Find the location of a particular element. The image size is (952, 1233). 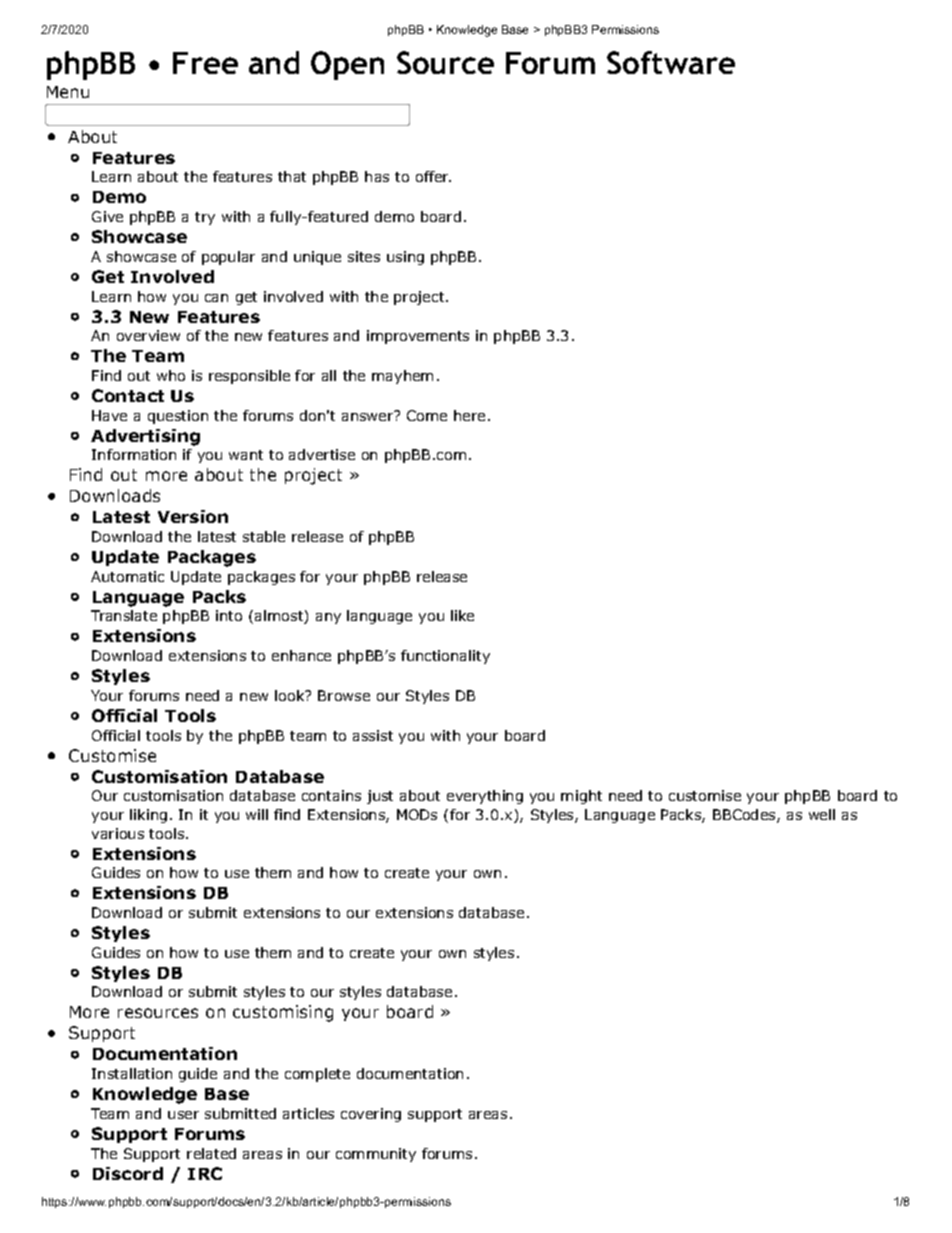

community is located at coordinates (376, 1155).
